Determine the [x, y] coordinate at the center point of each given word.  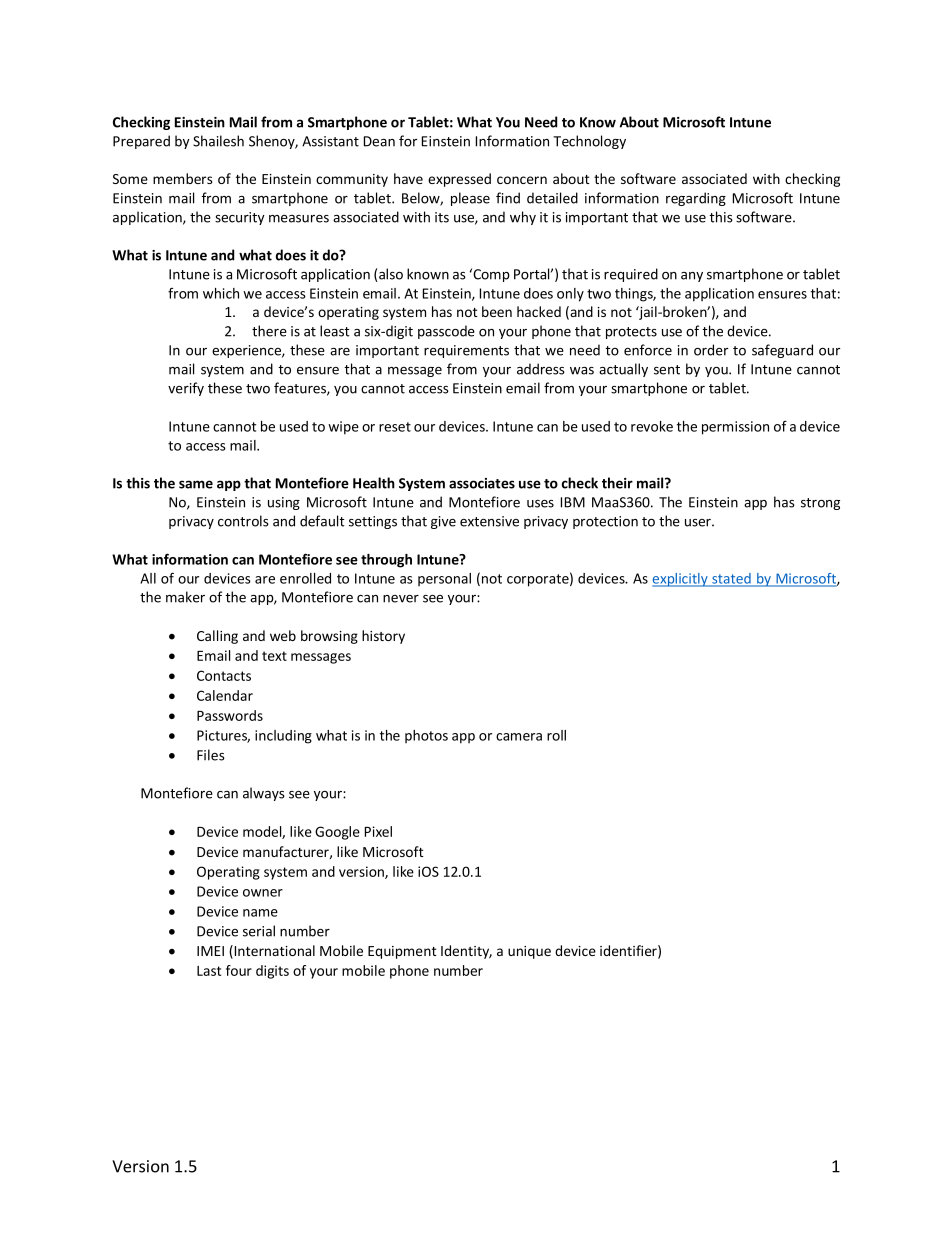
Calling [217, 637]
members [182, 178]
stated [731, 579]
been [497, 311]
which [221, 293]
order [711, 350]
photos [426, 736]
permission [735, 428]
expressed [459, 180]
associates [482, 483]
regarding [696, 199]
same [196, 484]
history [383, 637]
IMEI [210, 951]
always [264, 794]
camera [519, 737]
